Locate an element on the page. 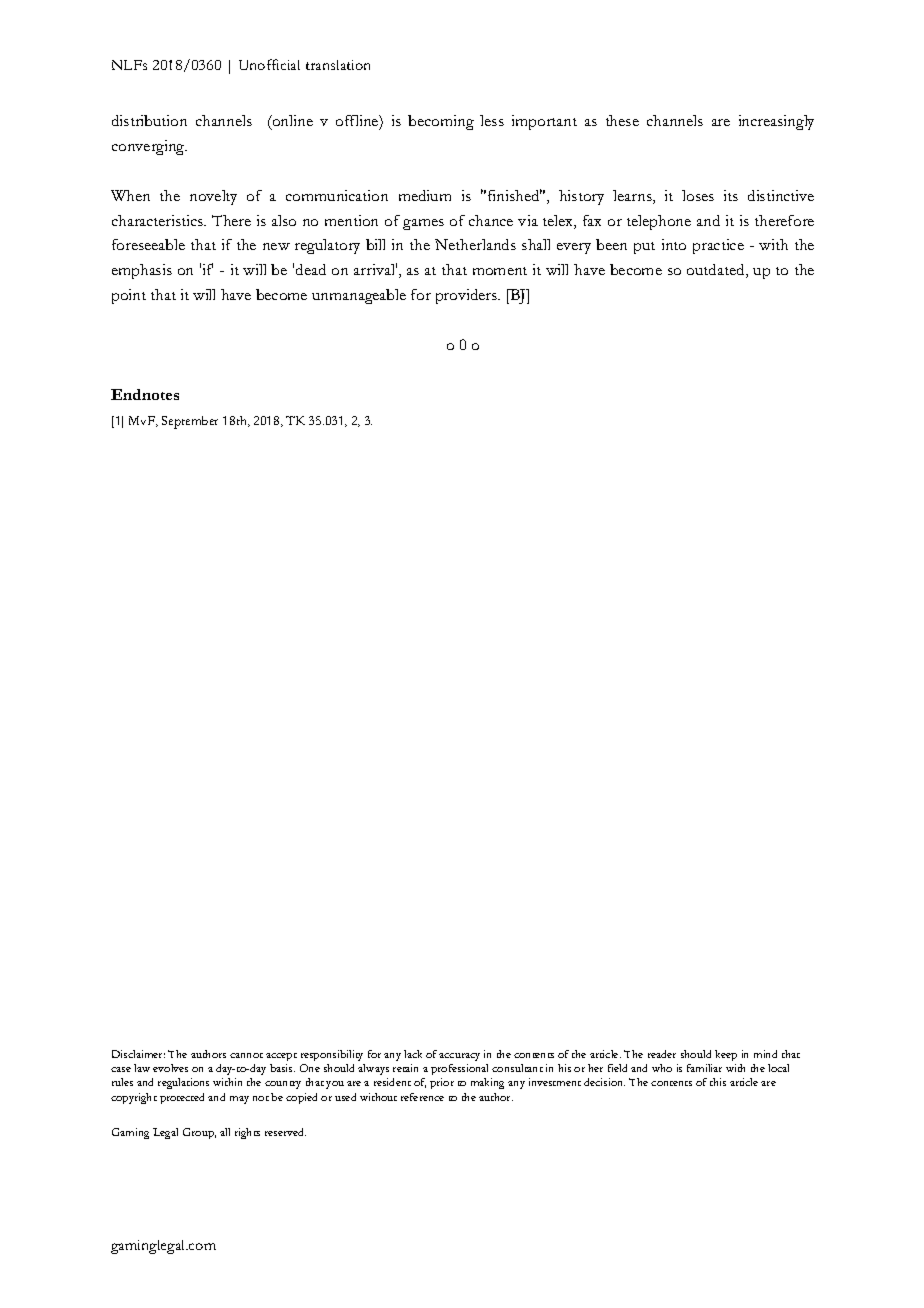 This document has width=924, height=1308. this is located at coordinates (718, 1082).
